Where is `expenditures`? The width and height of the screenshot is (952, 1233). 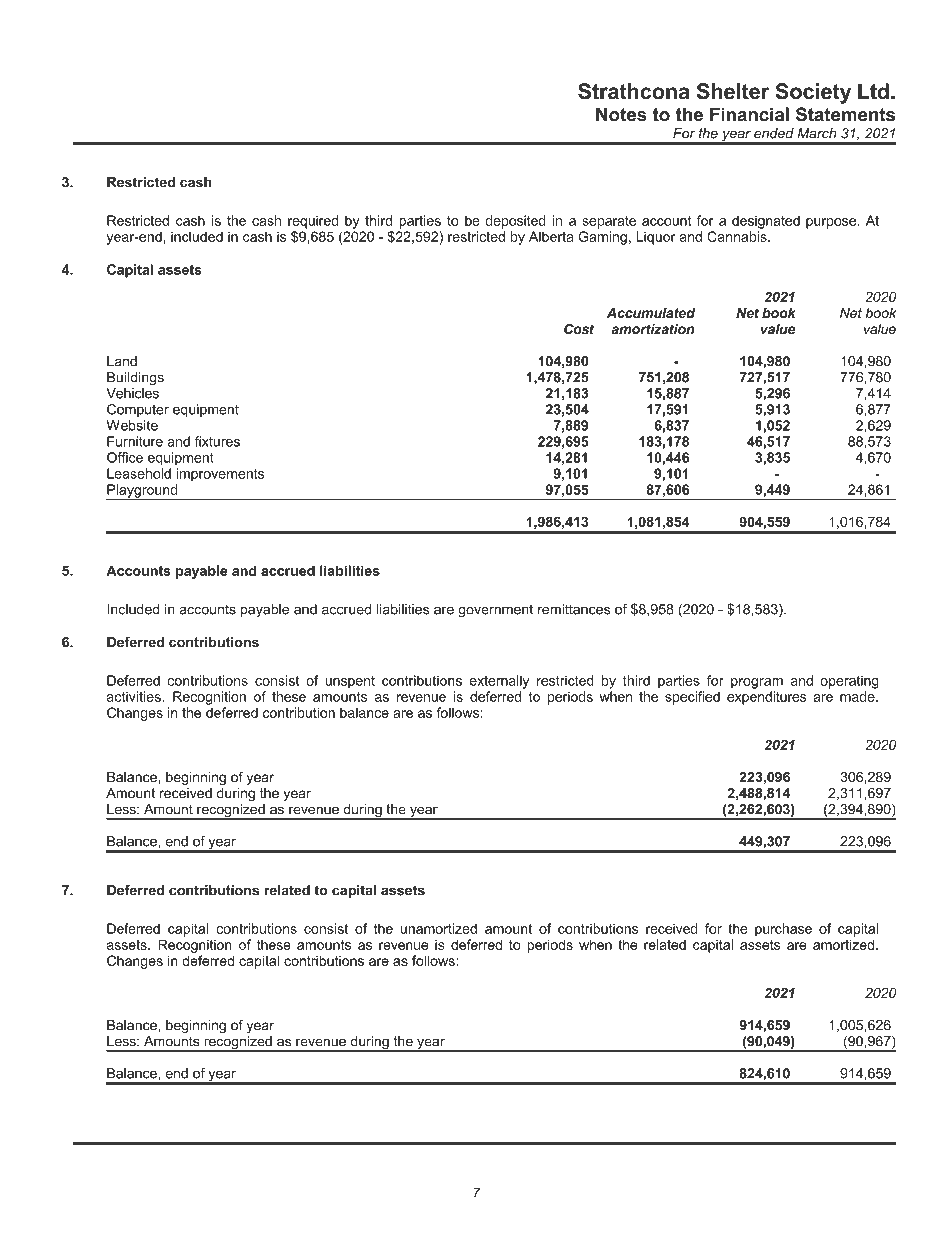
expenditures is located at coordinates (767, 698).
